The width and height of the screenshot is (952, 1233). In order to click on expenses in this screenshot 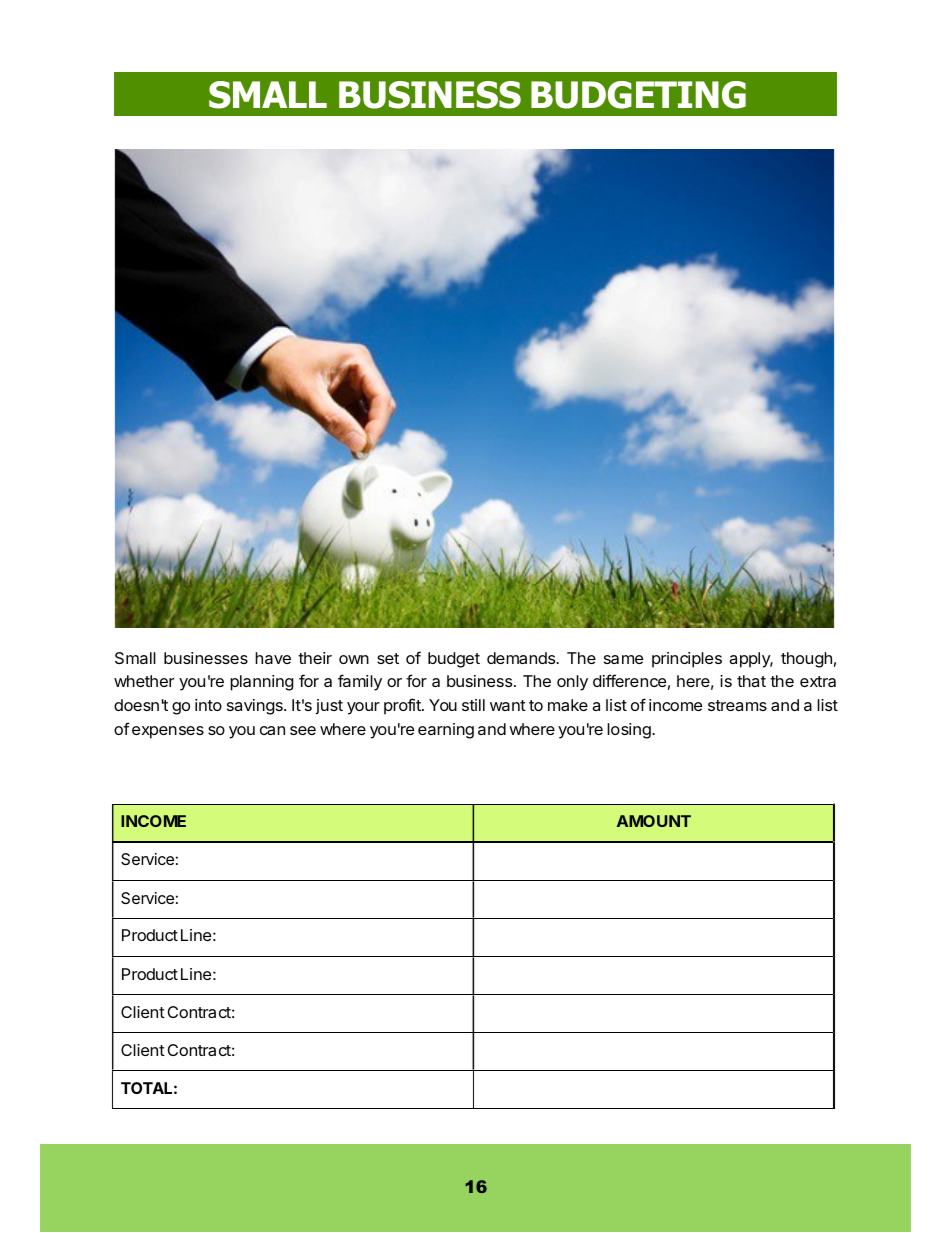, I will do `click(168, 732)`.
